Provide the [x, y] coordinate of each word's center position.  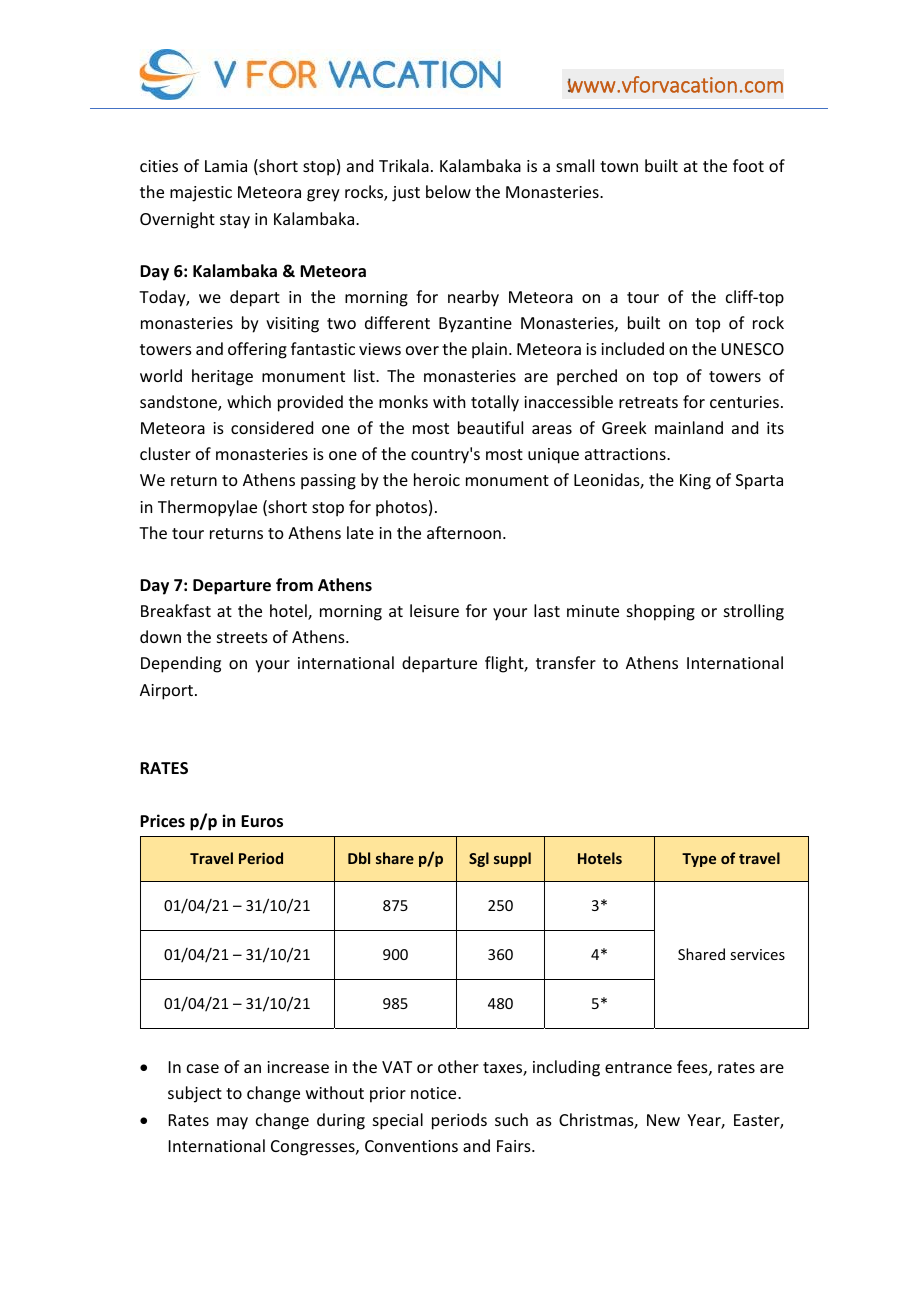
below [448, 191]
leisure [434, 610]
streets [242, 637]
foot [748, 165]
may [232, 1123]
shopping [661, 612]
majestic [201, 194]
